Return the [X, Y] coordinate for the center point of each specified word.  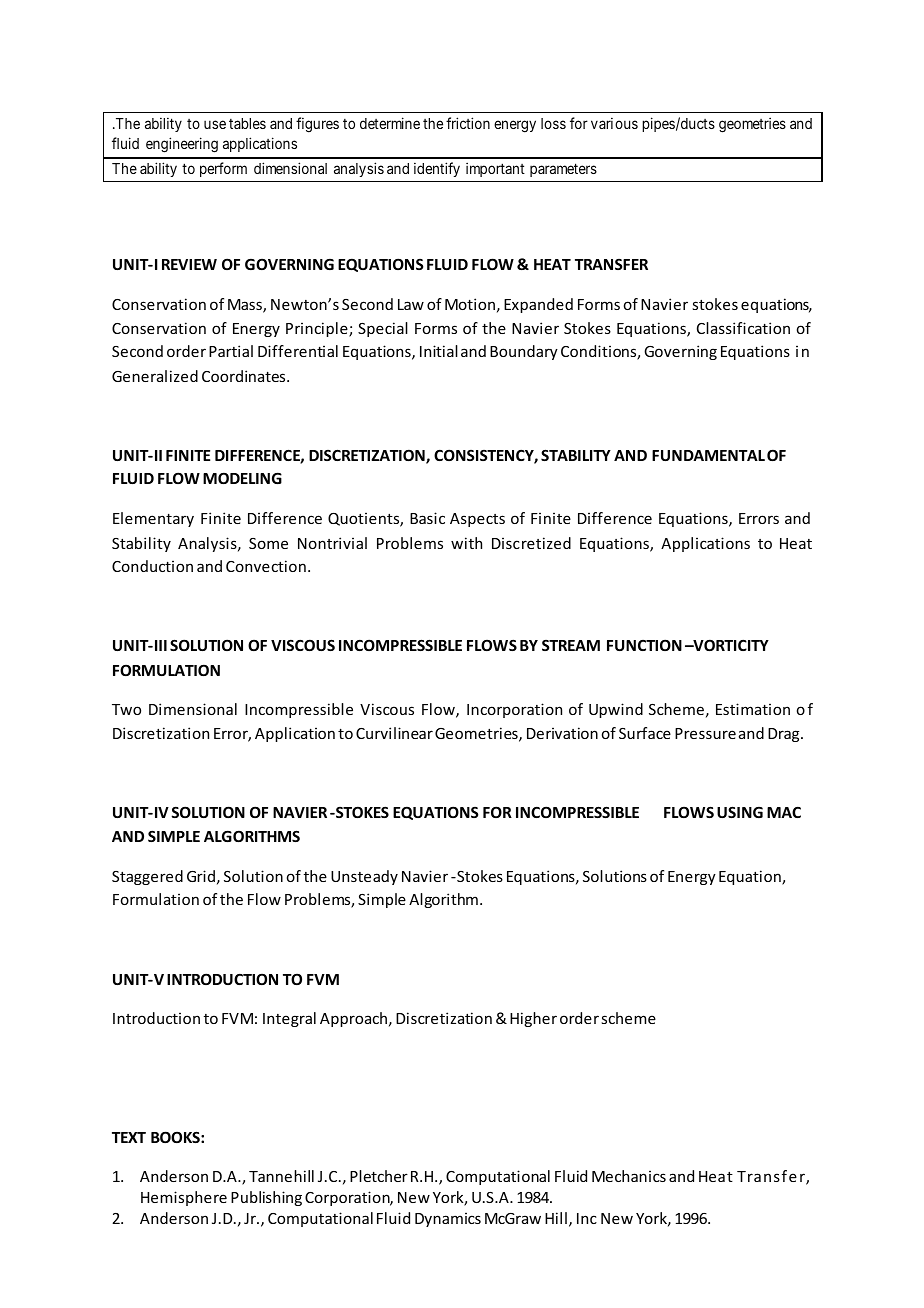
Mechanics [629, 1176]
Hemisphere [184, 1198]
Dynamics [448, 1220]
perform [223, 169]
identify [437, 169]
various [614, 123]
